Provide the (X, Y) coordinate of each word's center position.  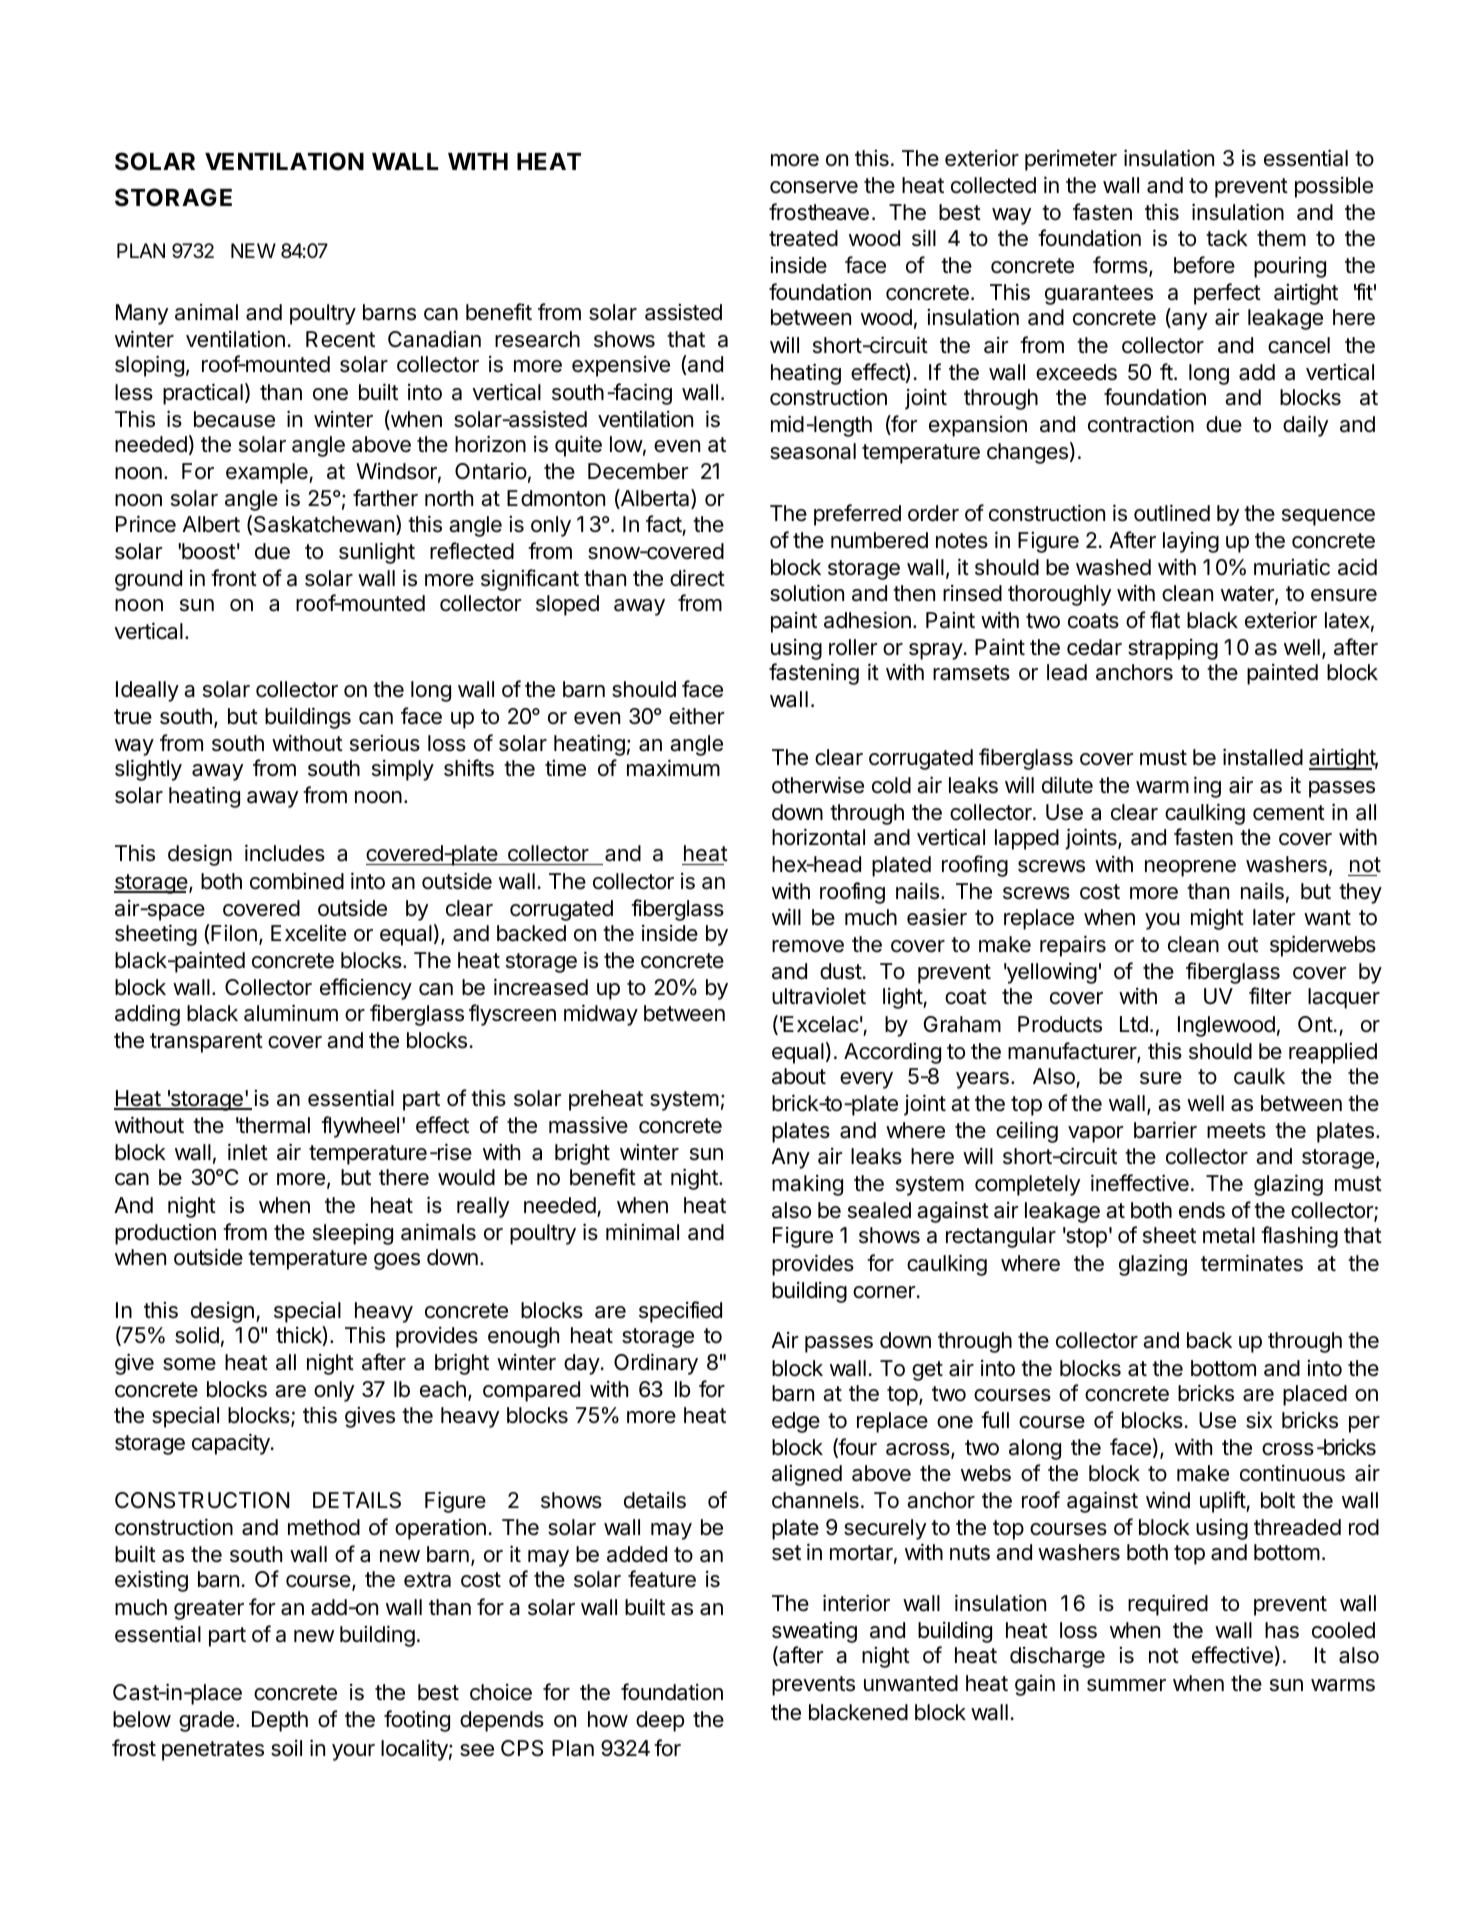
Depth (280, 1721)
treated (803, 238)
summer (1126, 1685)
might (1217, 919)
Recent (340, 339)
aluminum (291, 1013)
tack (1227, 238)
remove (808, 946)
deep (660, 1721)
